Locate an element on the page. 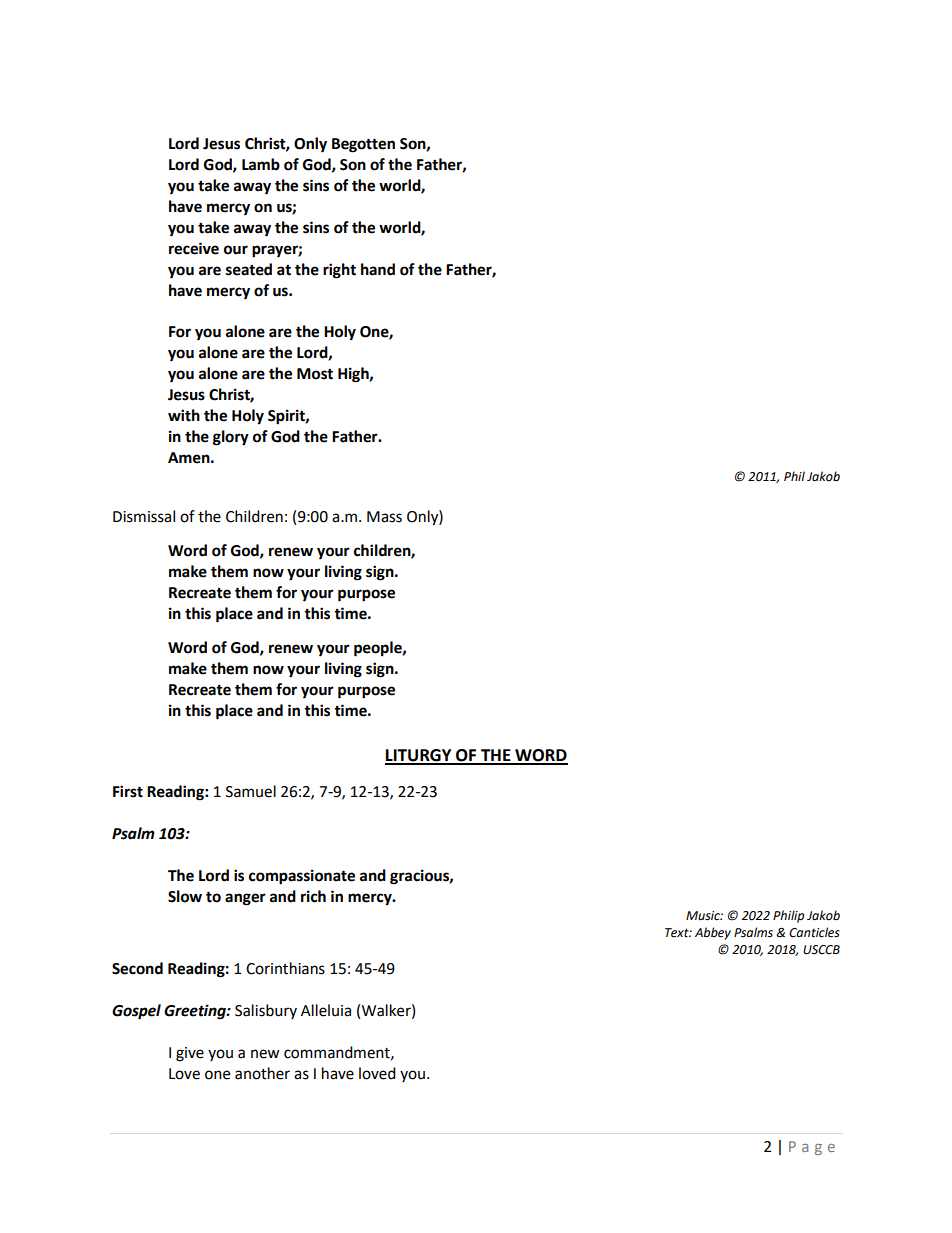 This page has height=1233, width=952. hand is located at coordinates (378, 269).
